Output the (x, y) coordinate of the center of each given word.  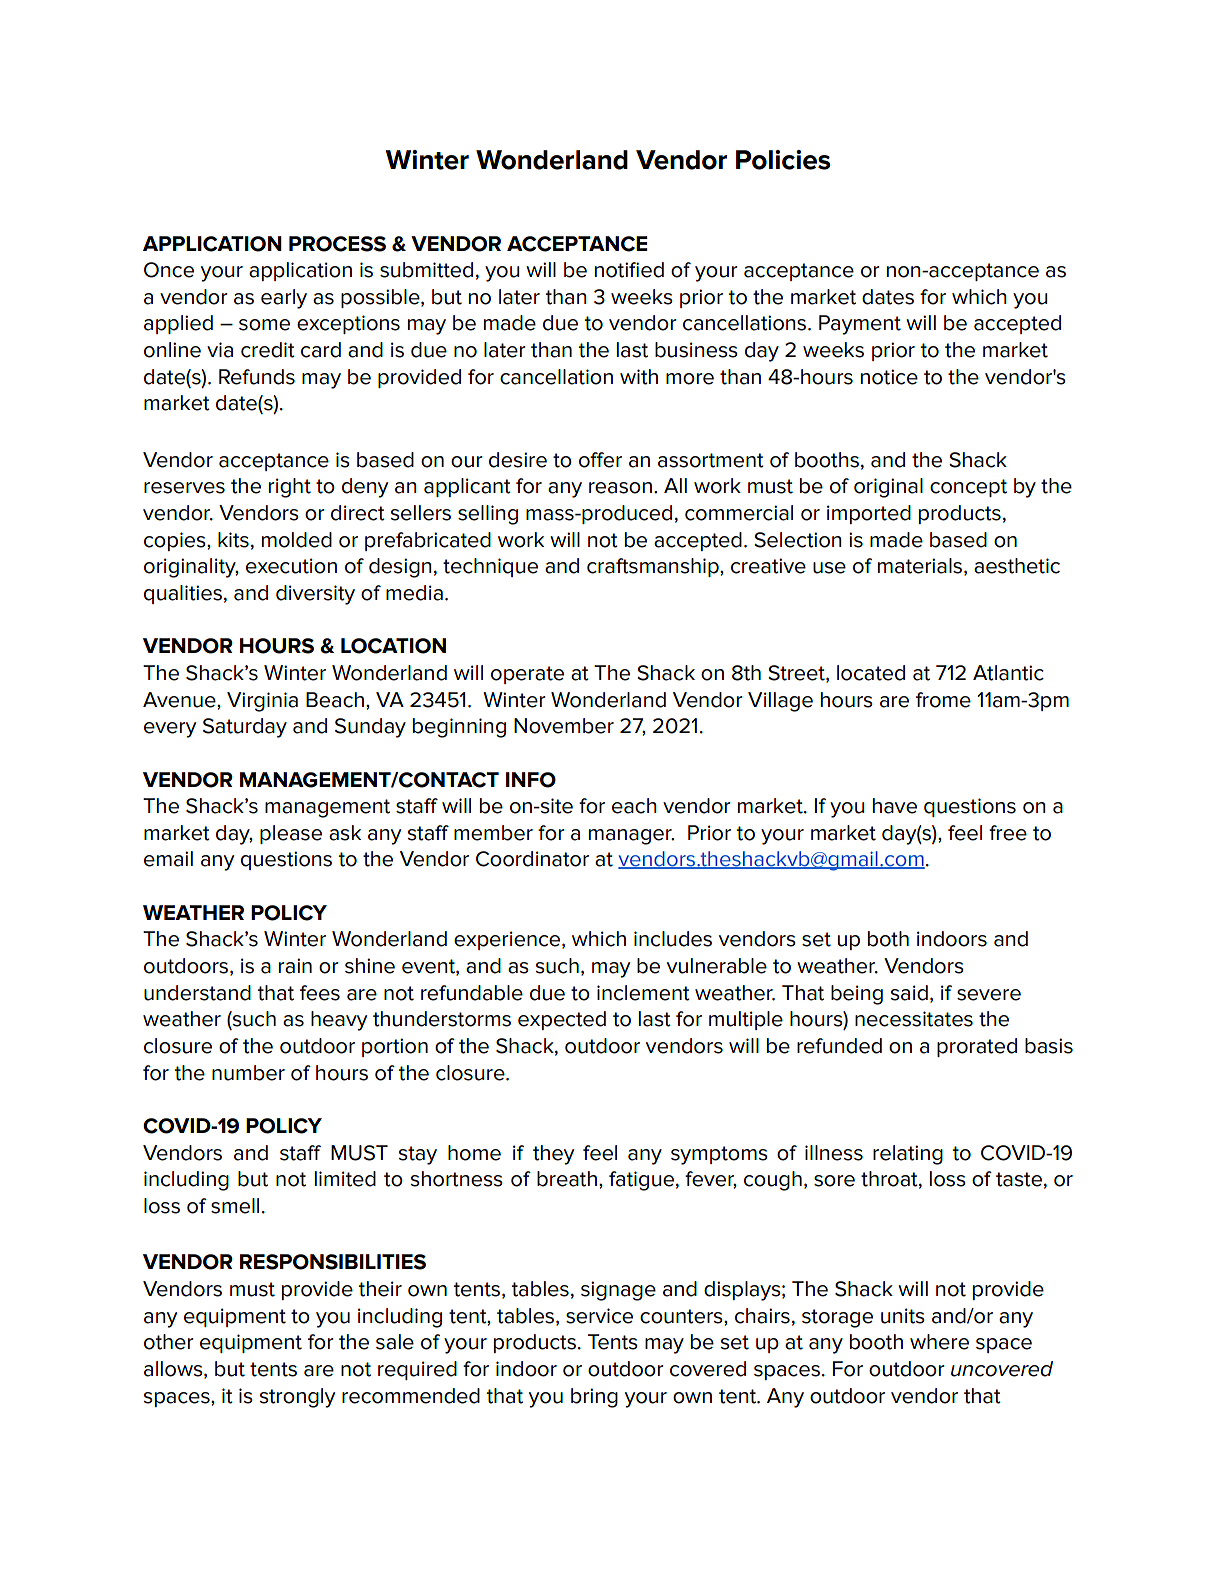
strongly (297, 1398)
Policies (783, 160)
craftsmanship (654, 567)
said (909, 993)
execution (291, 566)
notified (629, 270)
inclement (643, 993)
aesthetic (1017, 566)
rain (295, 966)
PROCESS (337, 244)
